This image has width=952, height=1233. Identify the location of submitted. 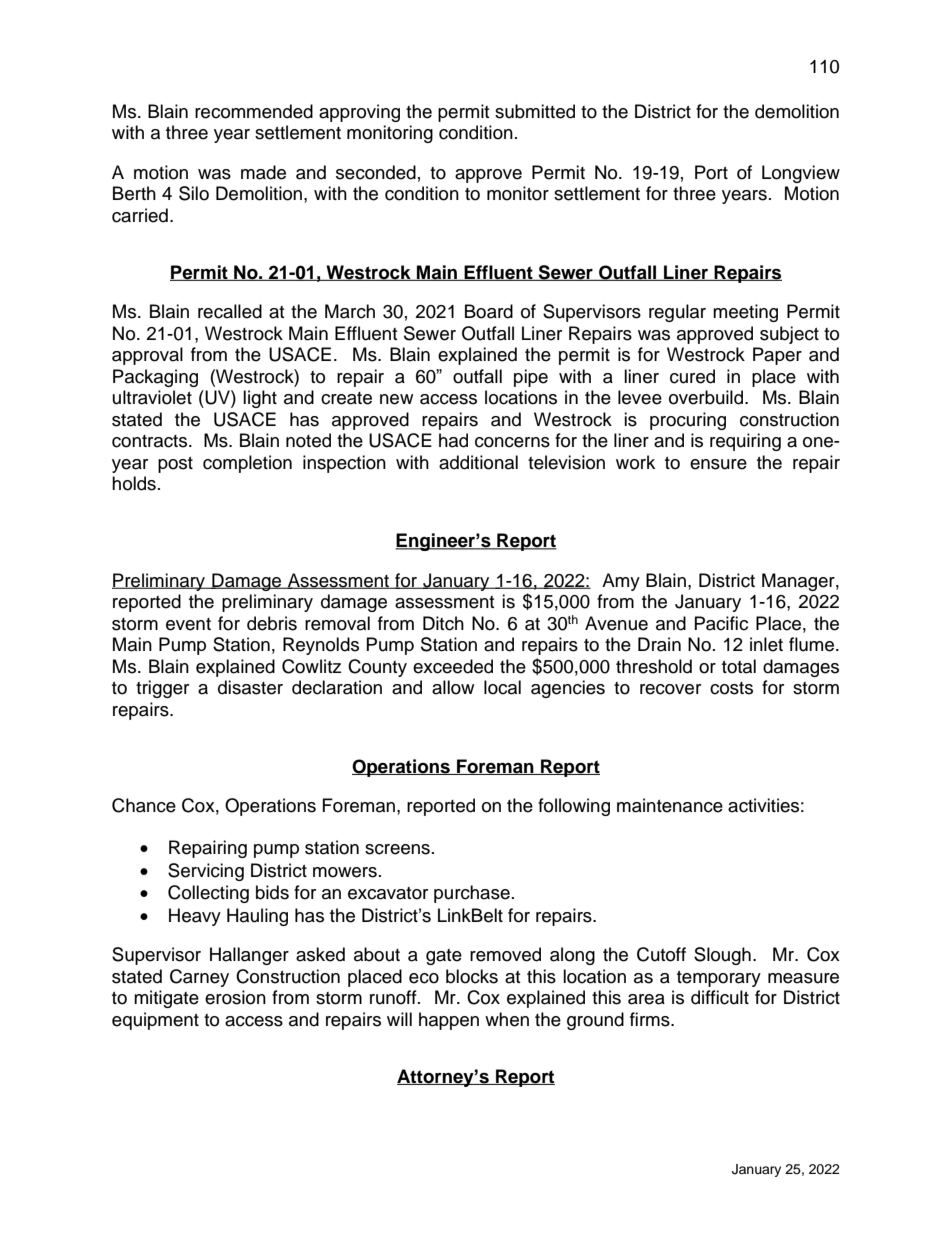
(535, 111).
